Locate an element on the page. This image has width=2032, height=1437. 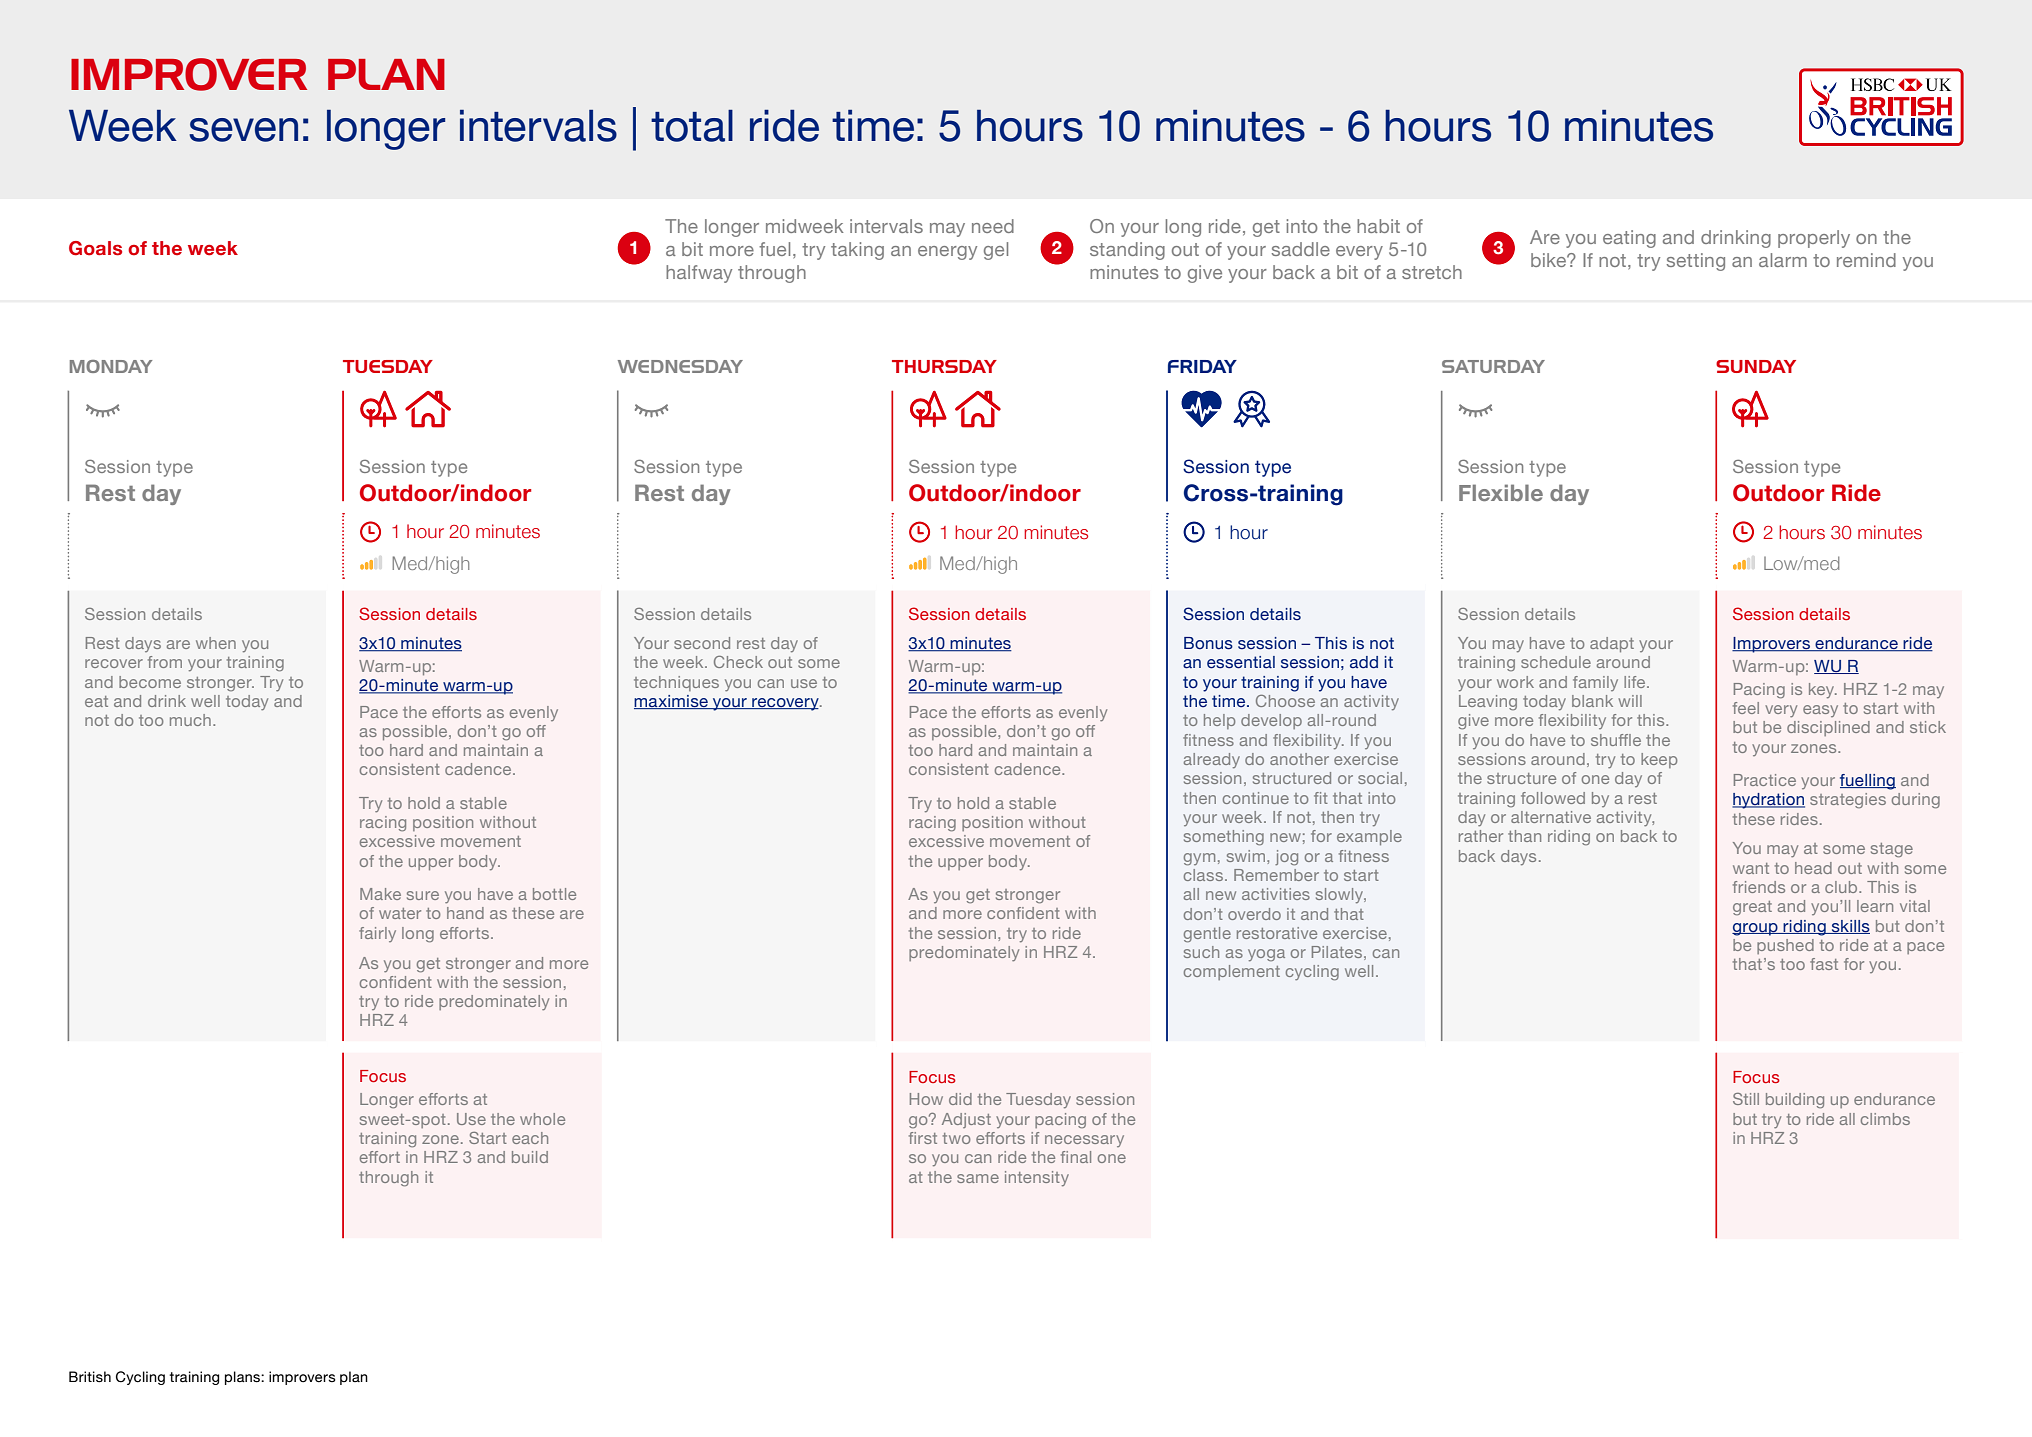
seven is located at coordinates (243, 130).
